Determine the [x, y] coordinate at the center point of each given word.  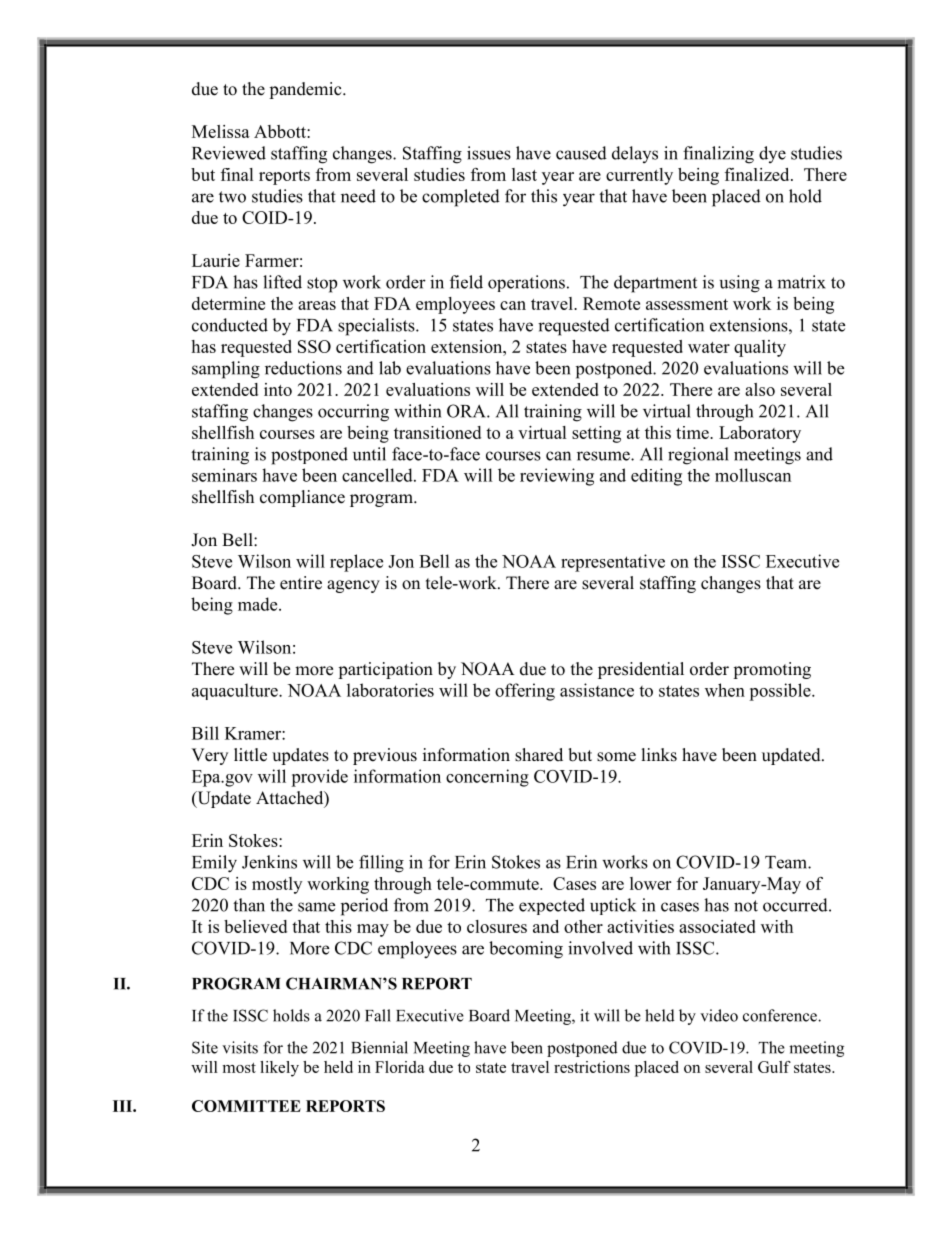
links [659, 755]
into [278, 389]
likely [279, 1069]
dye [772, 154]
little [250, 755]
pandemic [306, 90]
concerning [487, 778]
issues [489, 153]
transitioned [437, 432]
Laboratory [760, 434]
